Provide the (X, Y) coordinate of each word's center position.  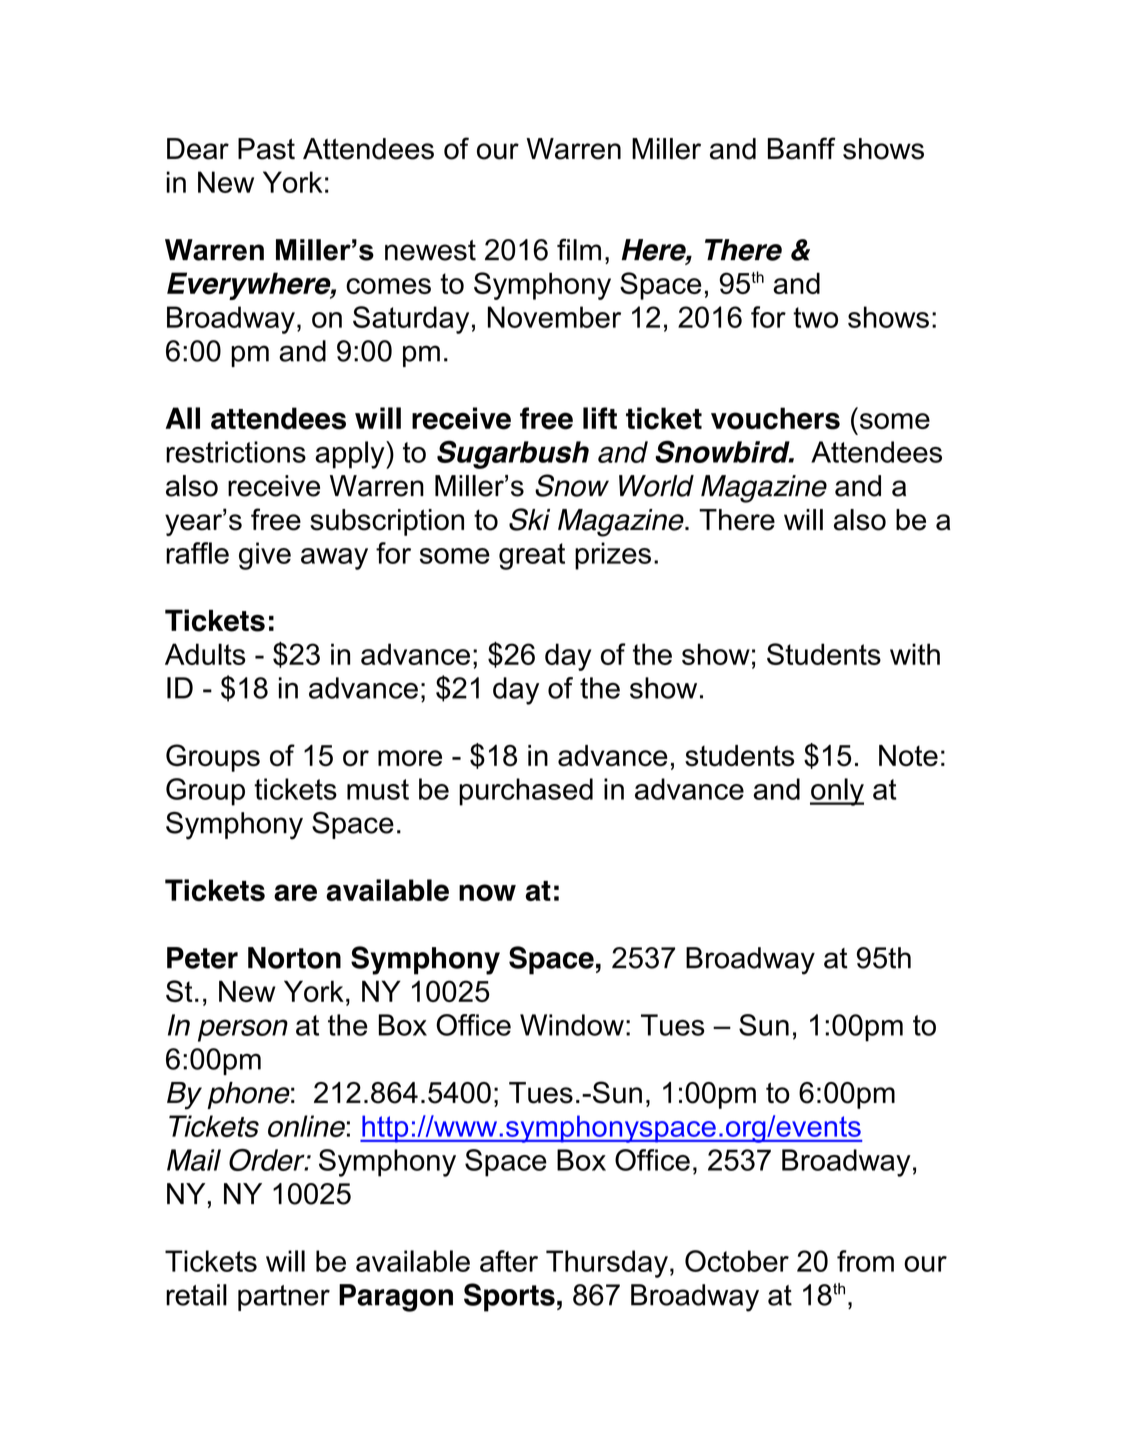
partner (284, 1298)
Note (908, 756)
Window (572, 1025)
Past (266, 149)
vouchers (775, 418)
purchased (526, 792)
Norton (294, 958)
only (837, 792)
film (579, 249)
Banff (802, 148)
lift (600, 418)
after (509, 1261)
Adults (205, 654)
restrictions (236, 452)
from (865, 1261)
